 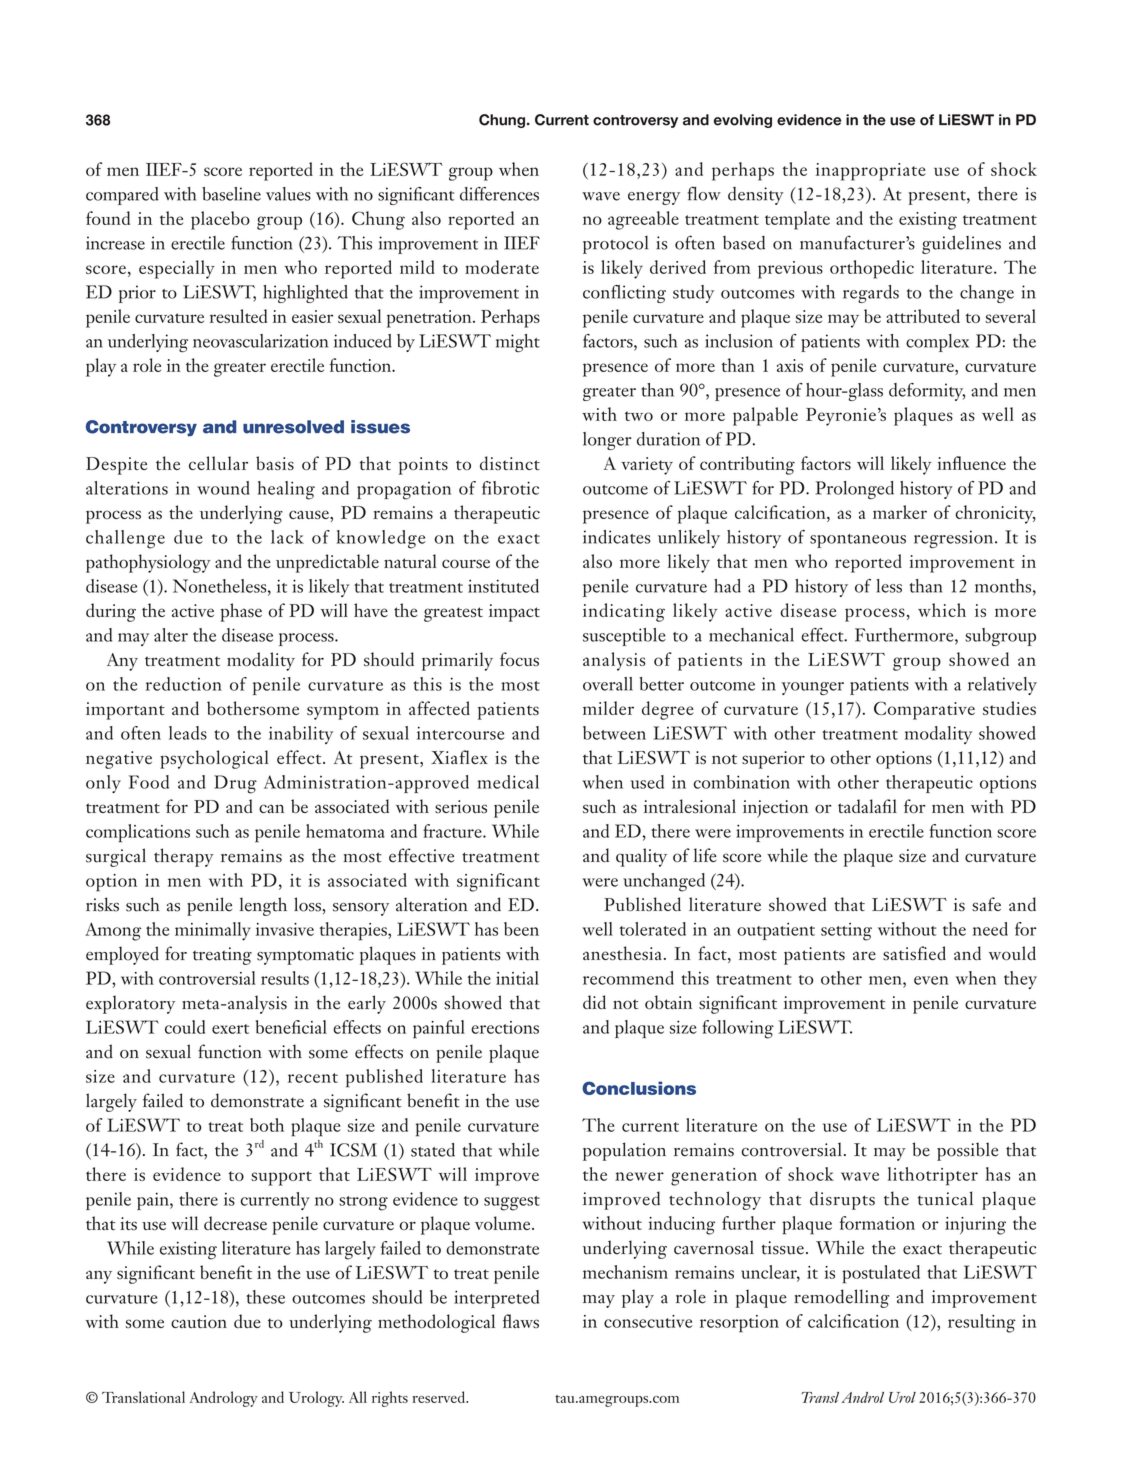 I want to click on inappropriate, so click(x=871, y=172).
